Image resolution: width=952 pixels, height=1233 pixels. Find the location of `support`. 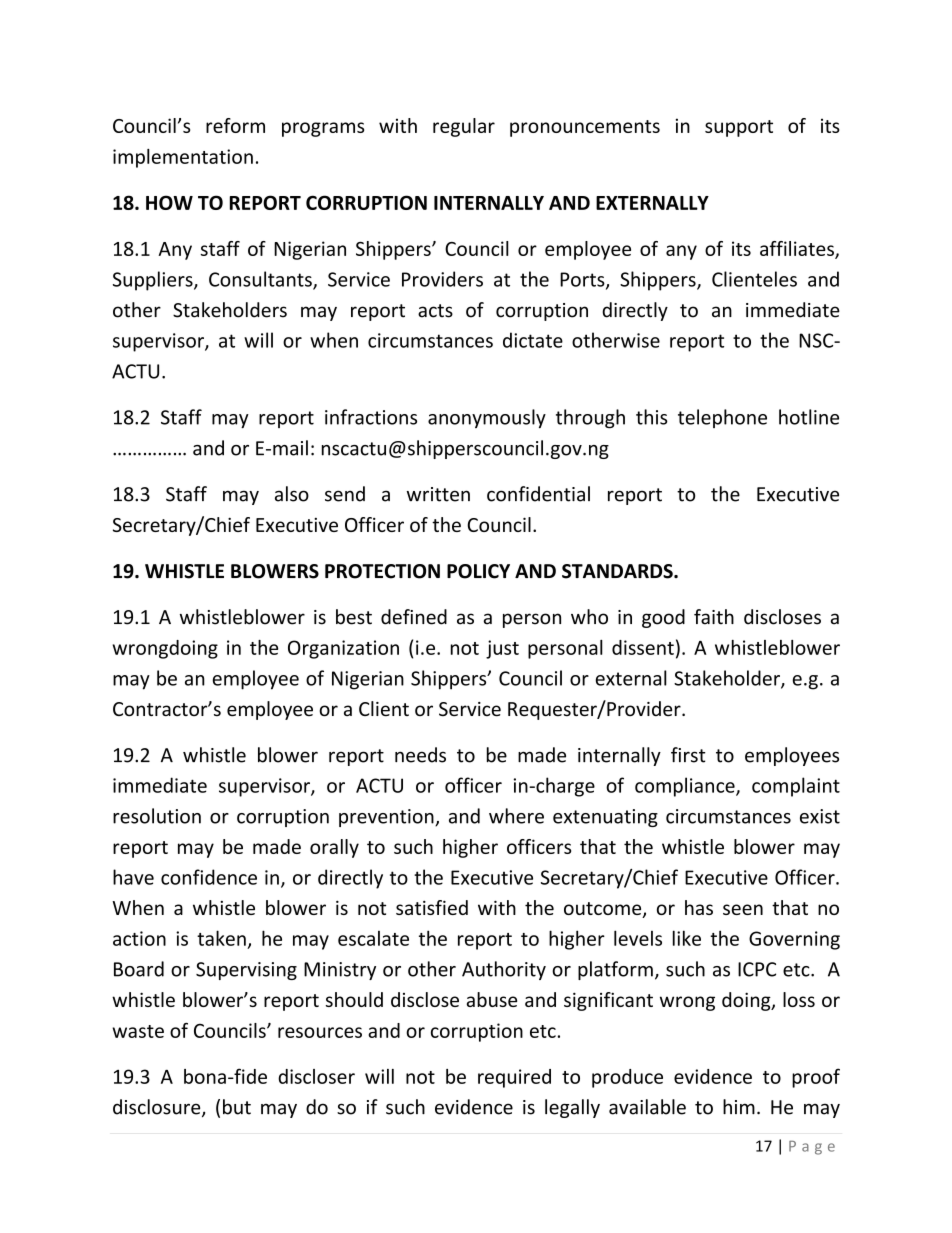

support is located at coordinates (739, 128).
